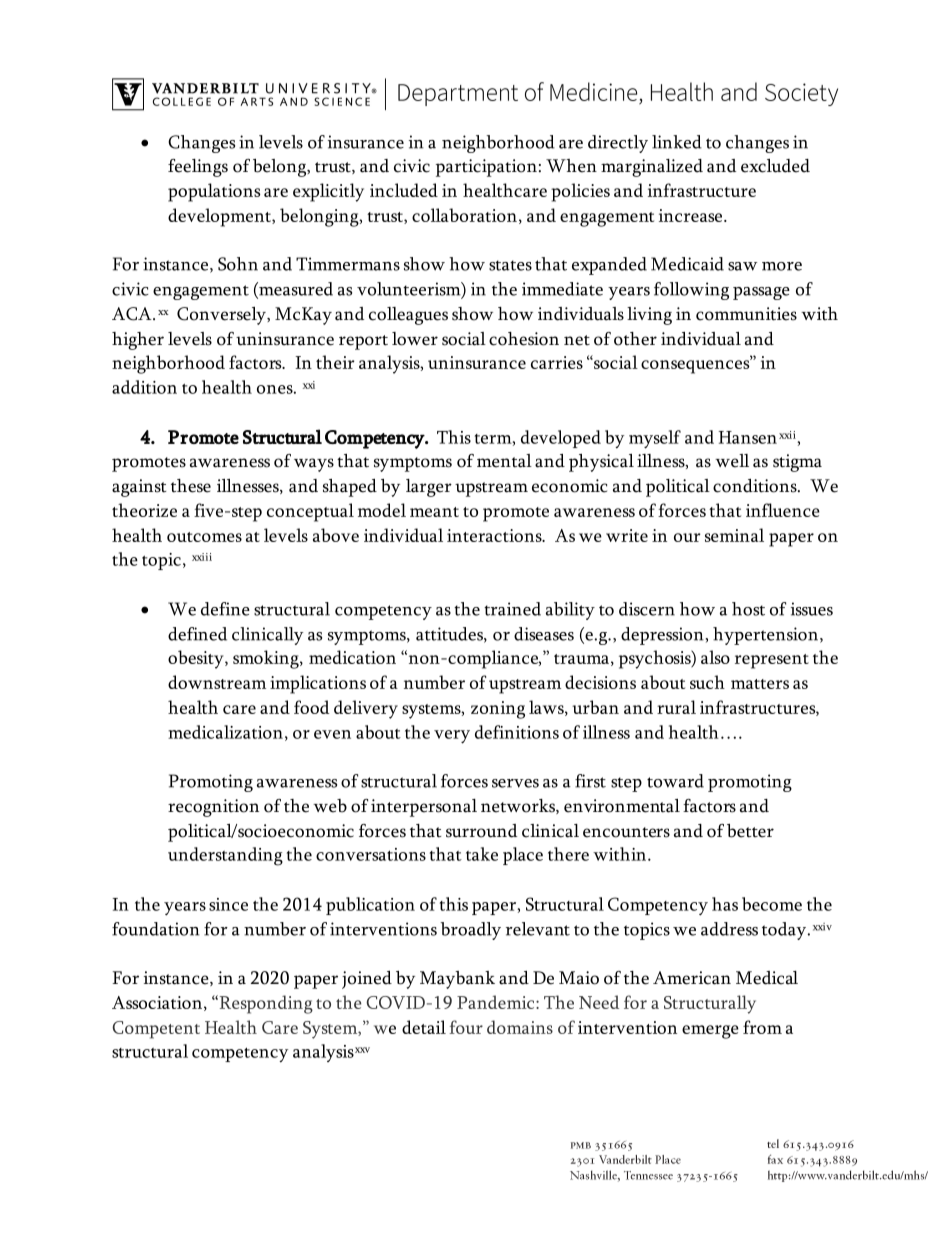  I want to click on trained, so click(512, 609).
